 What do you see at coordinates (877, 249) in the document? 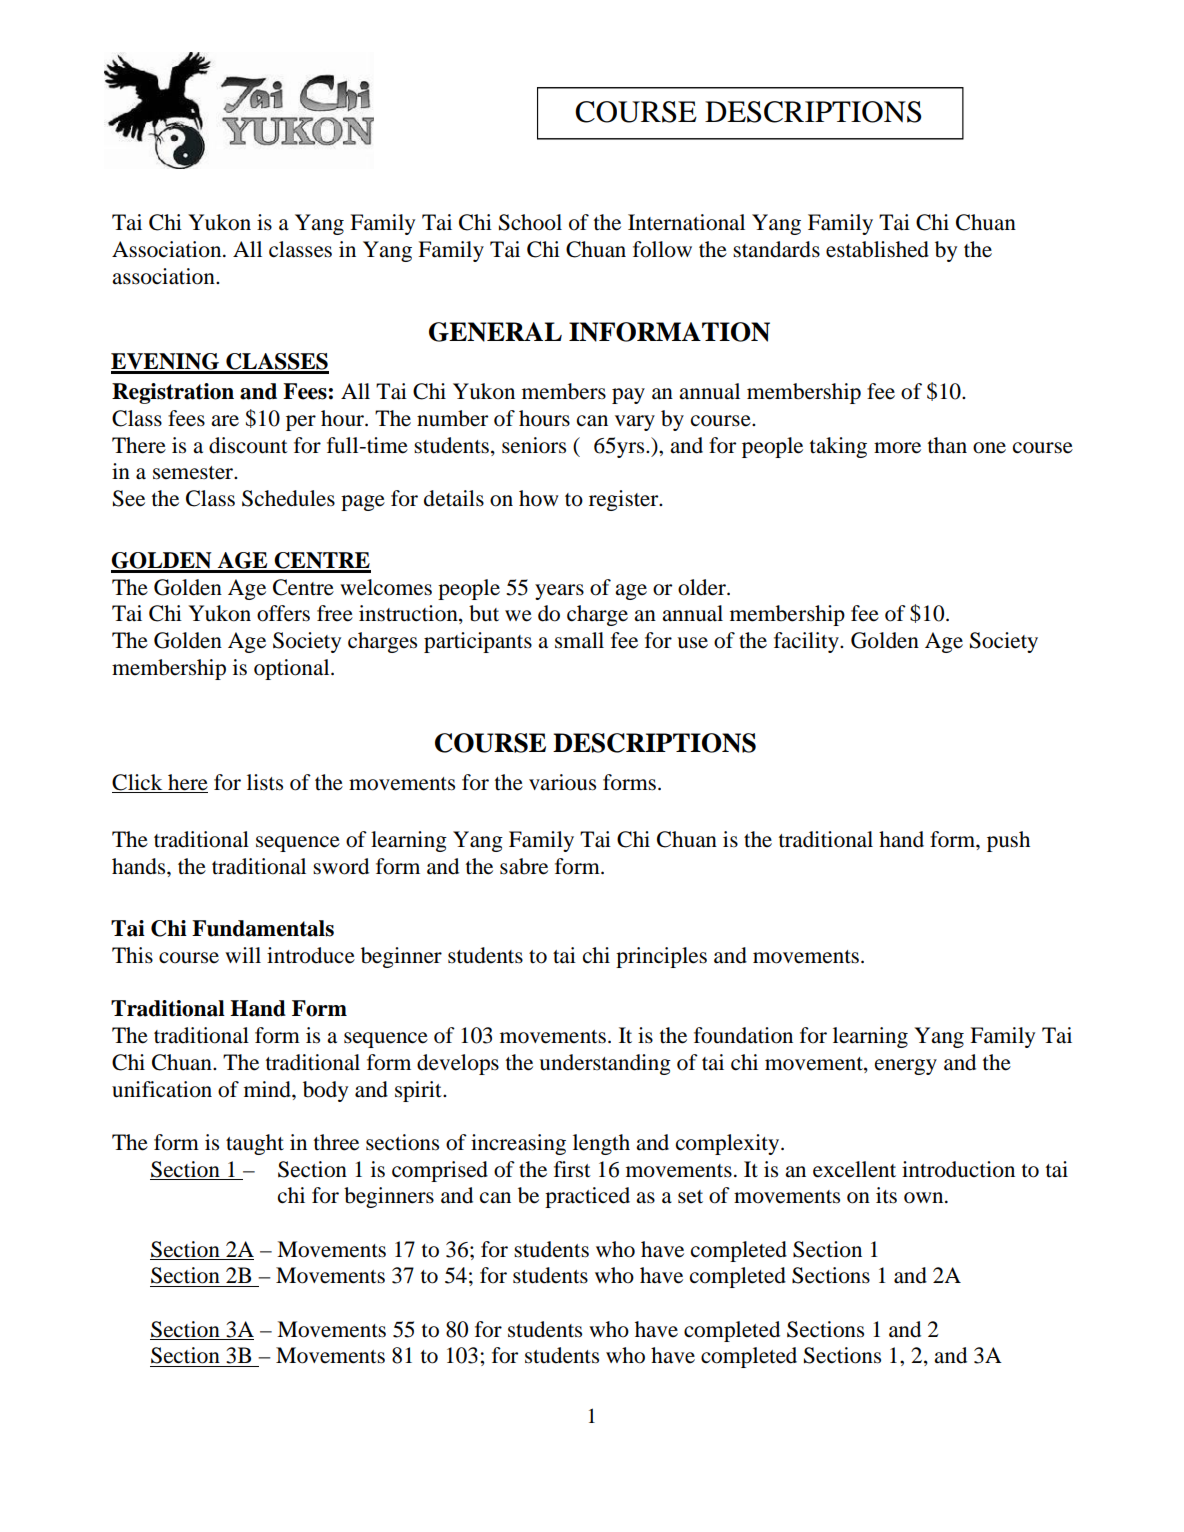
I see `established` at bounding box center [877, 249].
